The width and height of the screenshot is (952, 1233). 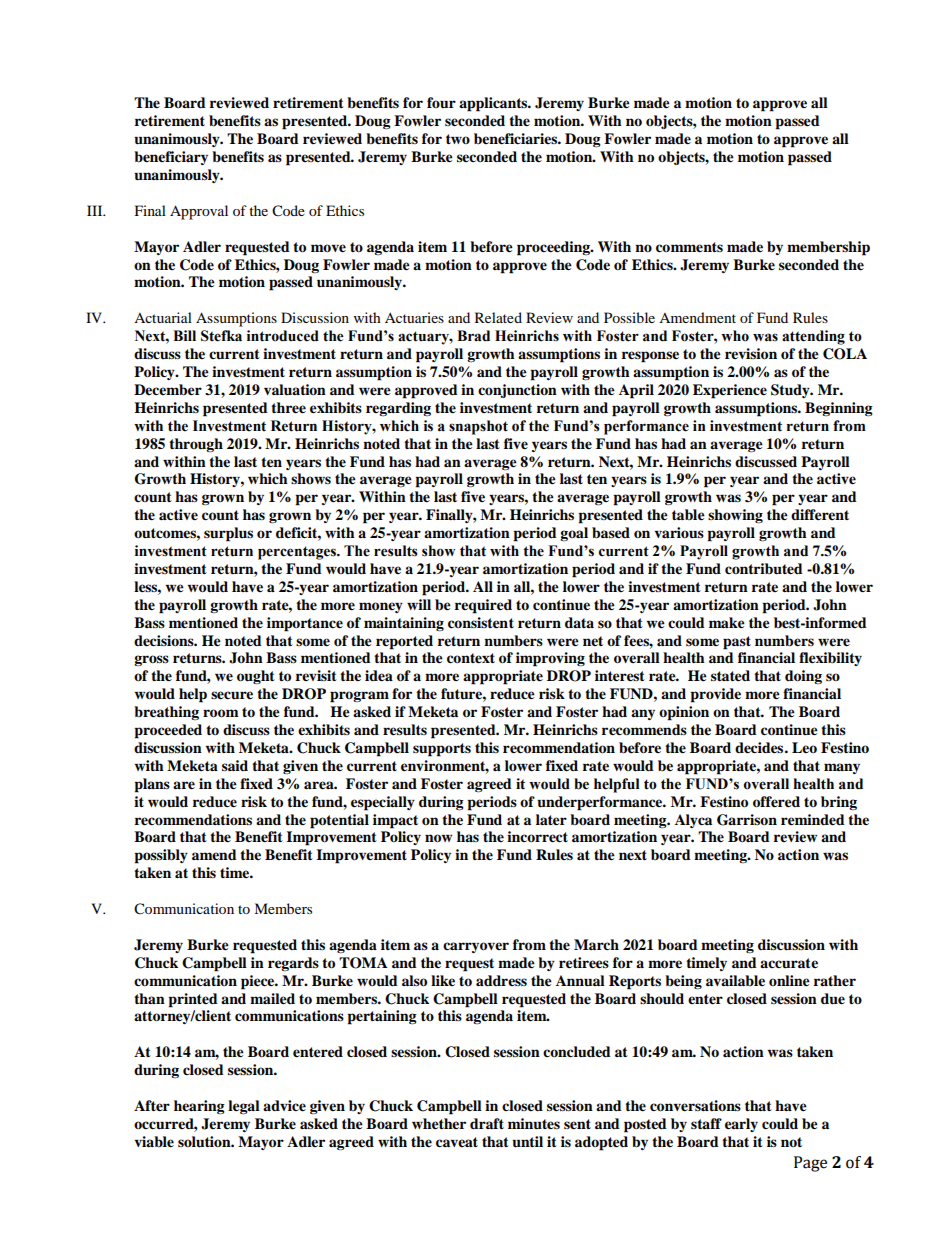 What do you see at coordinates (171, 158) in the screenshot?
I see `beneficiary` at bounding box center [171, 158].
